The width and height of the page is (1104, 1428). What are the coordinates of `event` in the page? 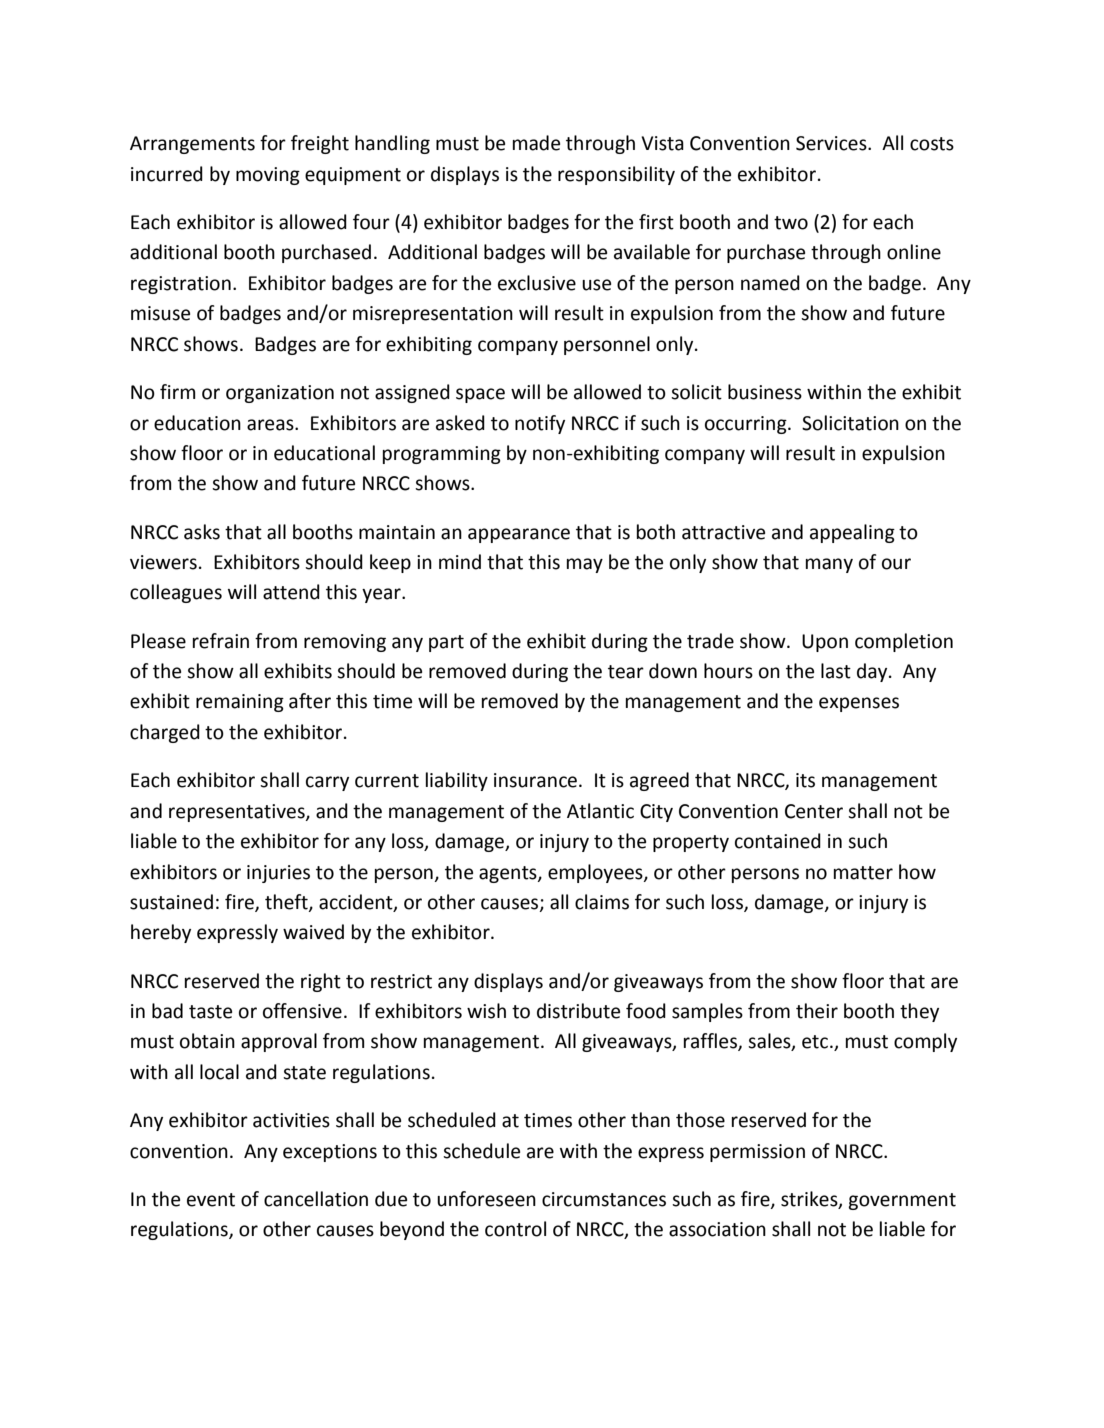 It's located at (211, 1200).
